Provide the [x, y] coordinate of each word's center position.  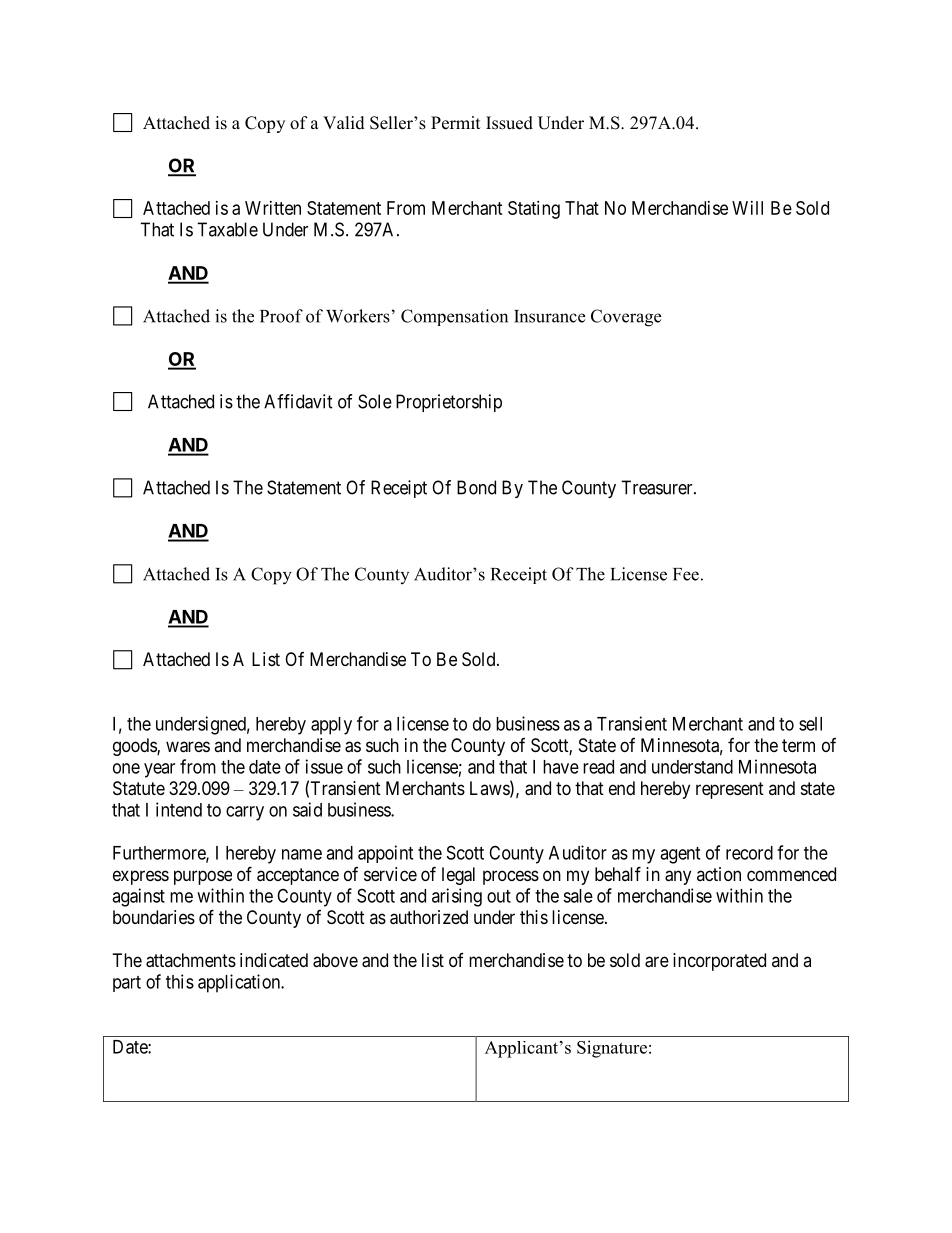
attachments [191, 960]
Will [747, 208]
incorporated [719, 962]
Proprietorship [449, 403]
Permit [455, 123]
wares [188, 747]
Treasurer [658, 487]
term [798, 745]
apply [331, 726]
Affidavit [298, 401]
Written [273, 208]
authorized [429, 917]
